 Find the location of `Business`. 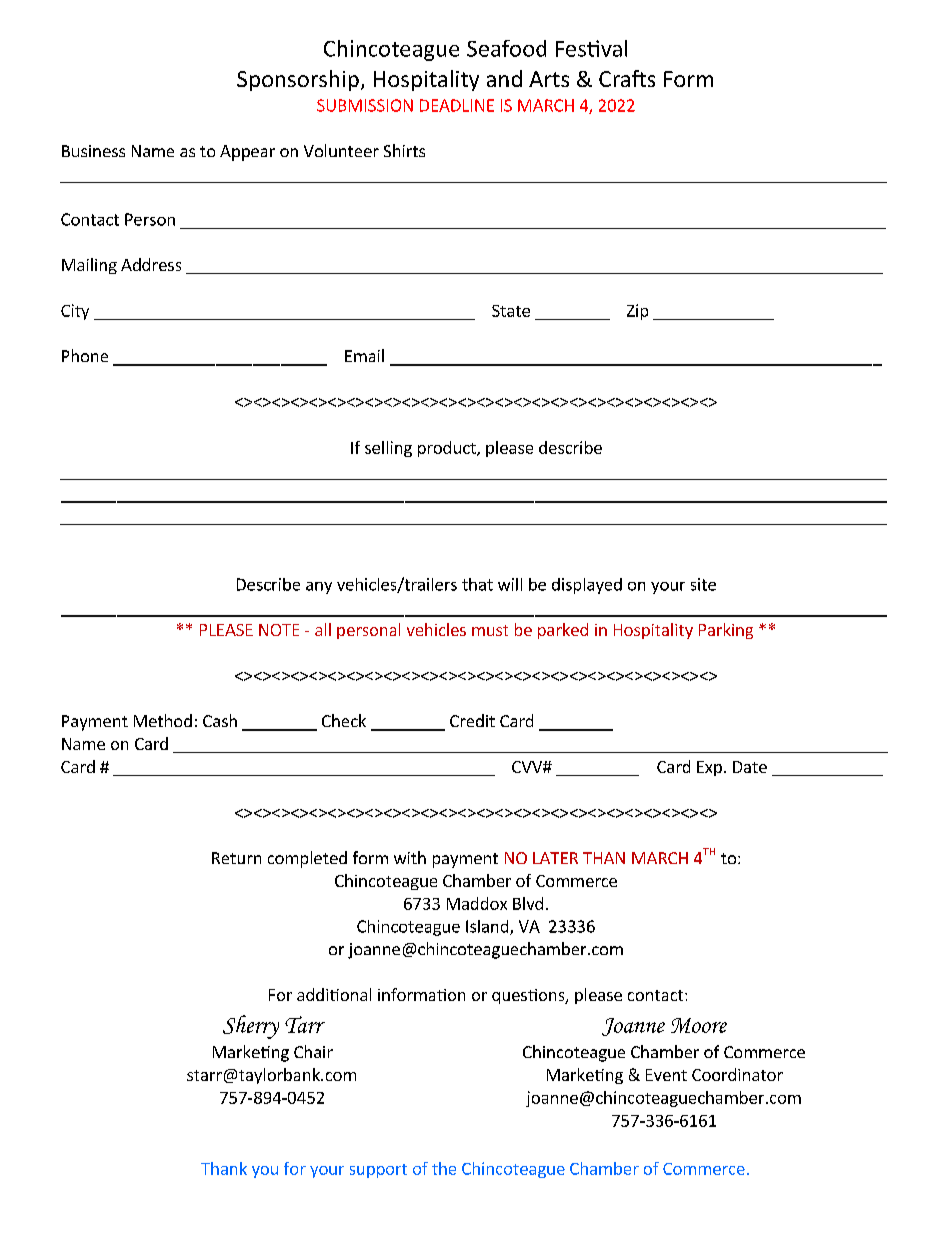

Business is located at coordinates (93, 151).
